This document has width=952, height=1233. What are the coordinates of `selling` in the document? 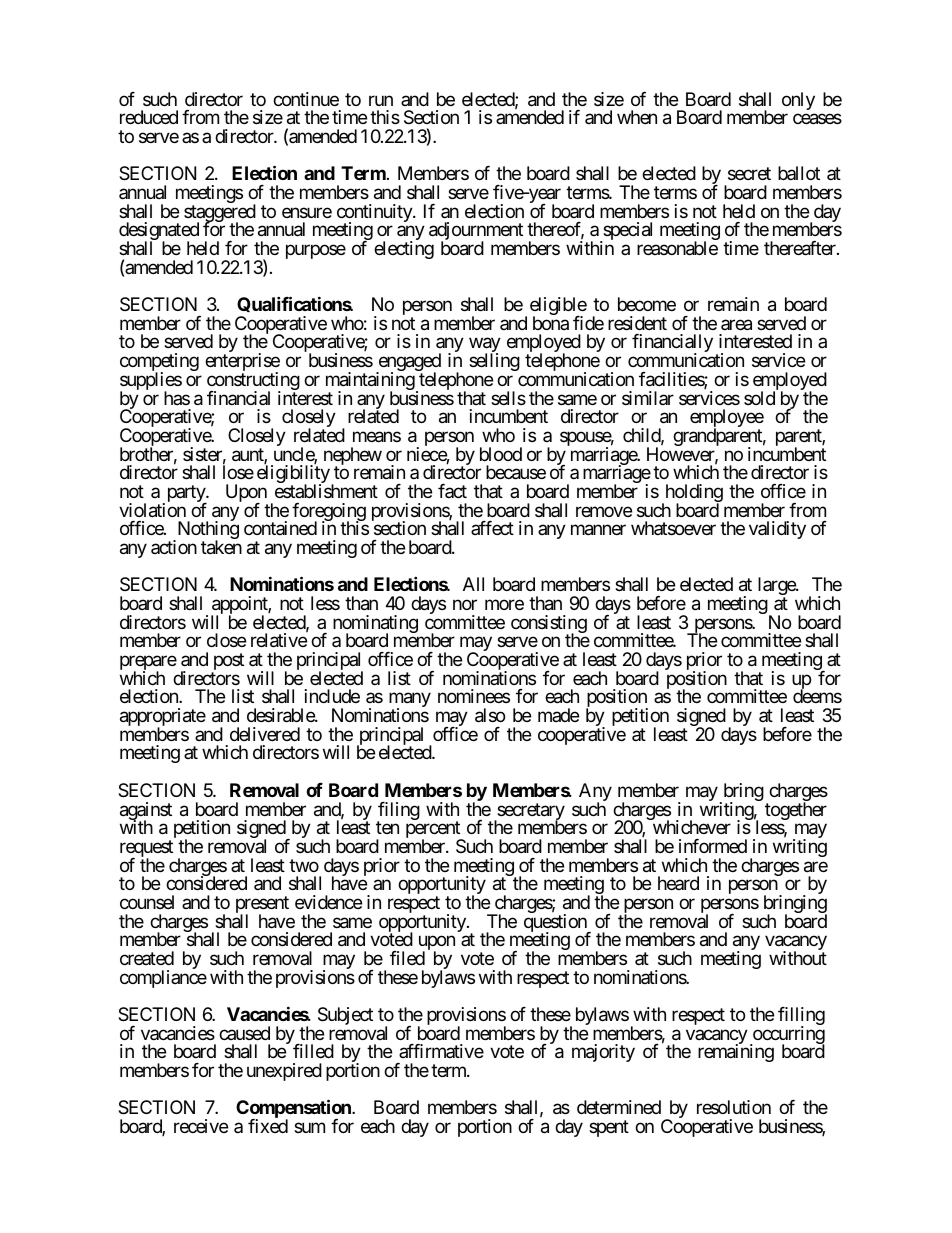 It's located at (494, 362).
